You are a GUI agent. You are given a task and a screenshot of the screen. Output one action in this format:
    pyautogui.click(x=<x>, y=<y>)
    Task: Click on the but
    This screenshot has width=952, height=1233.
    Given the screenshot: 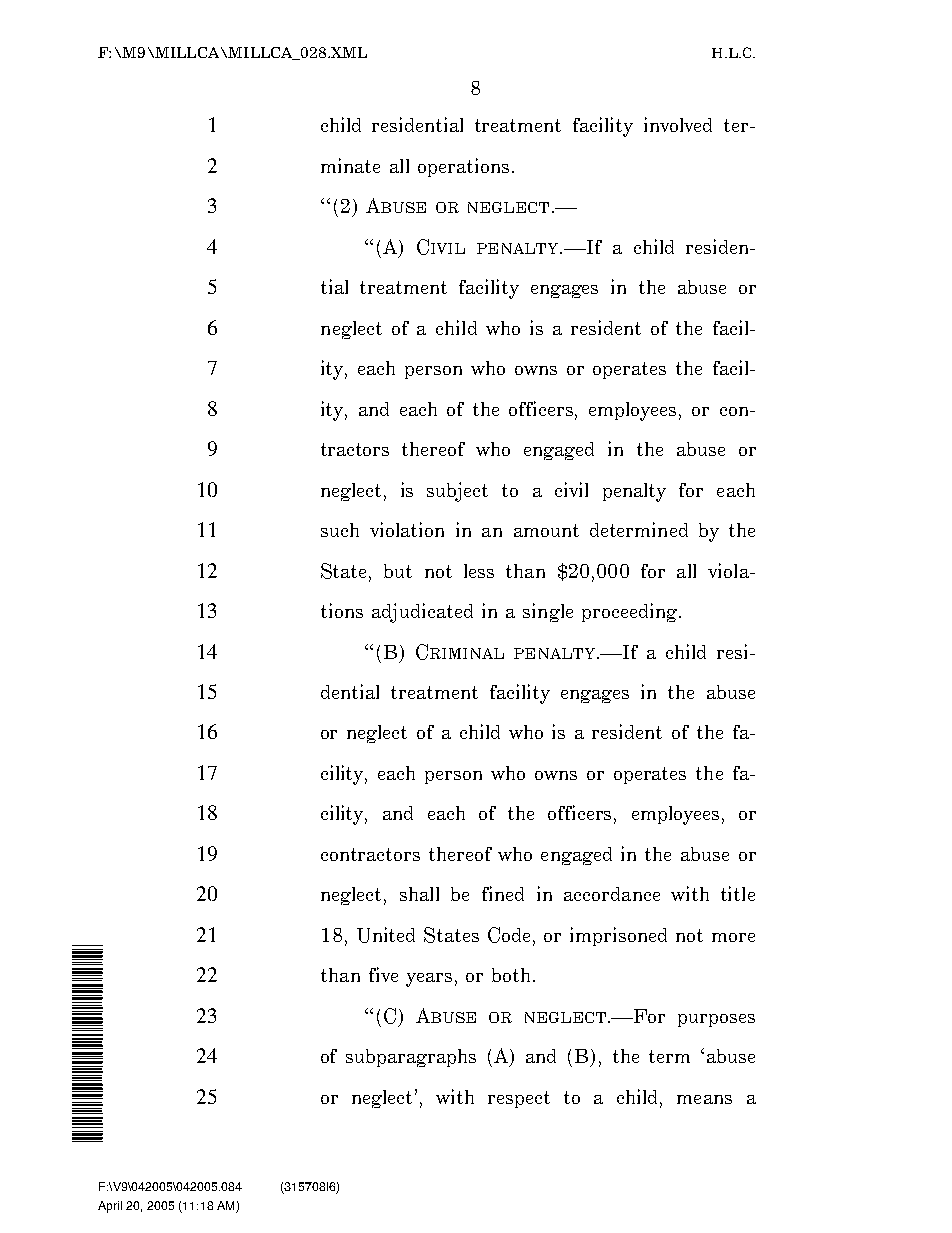 What is the action you would take?
    pyautogui.click(x=398, y=571)
